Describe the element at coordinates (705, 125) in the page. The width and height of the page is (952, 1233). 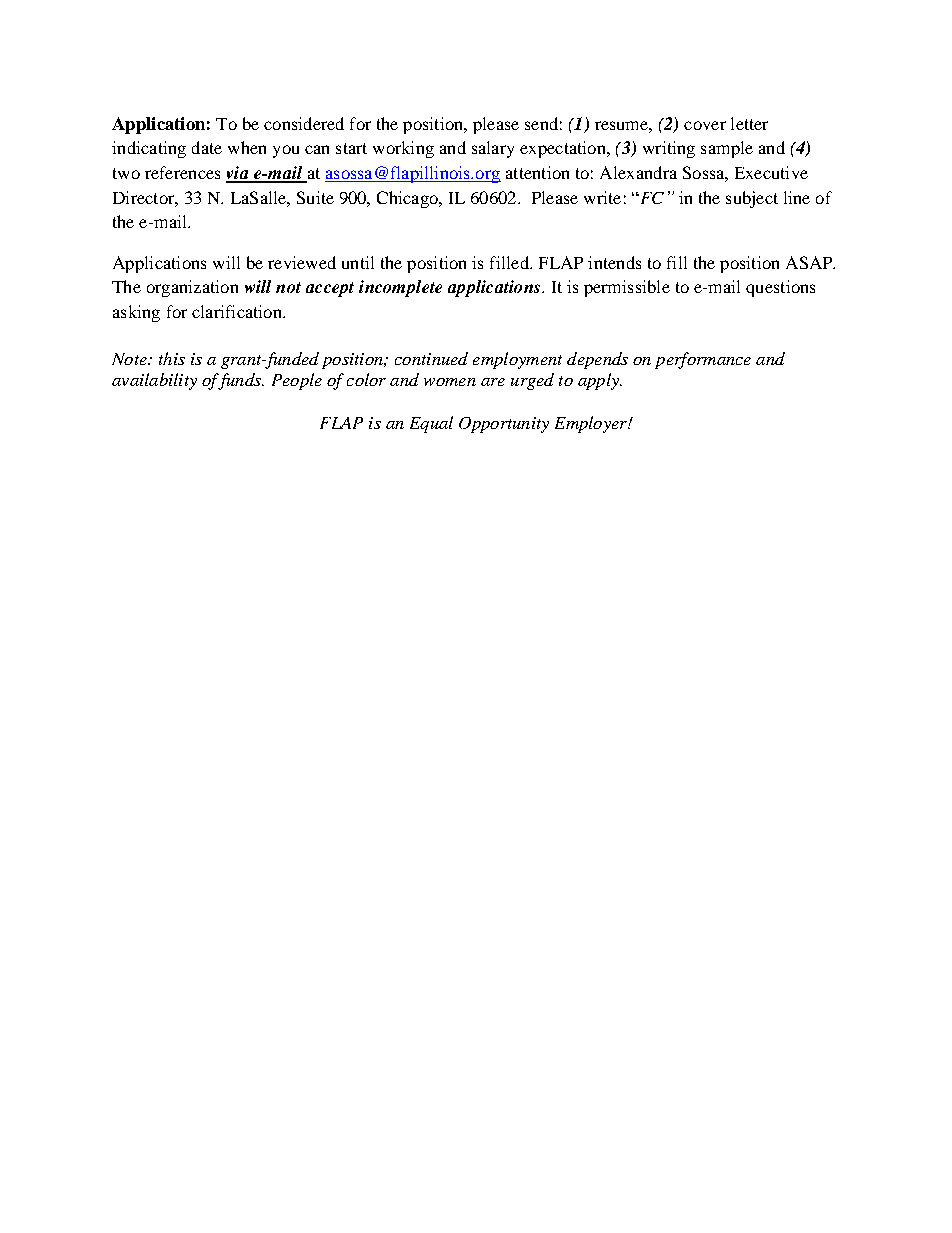
I see `cover` at that location.
